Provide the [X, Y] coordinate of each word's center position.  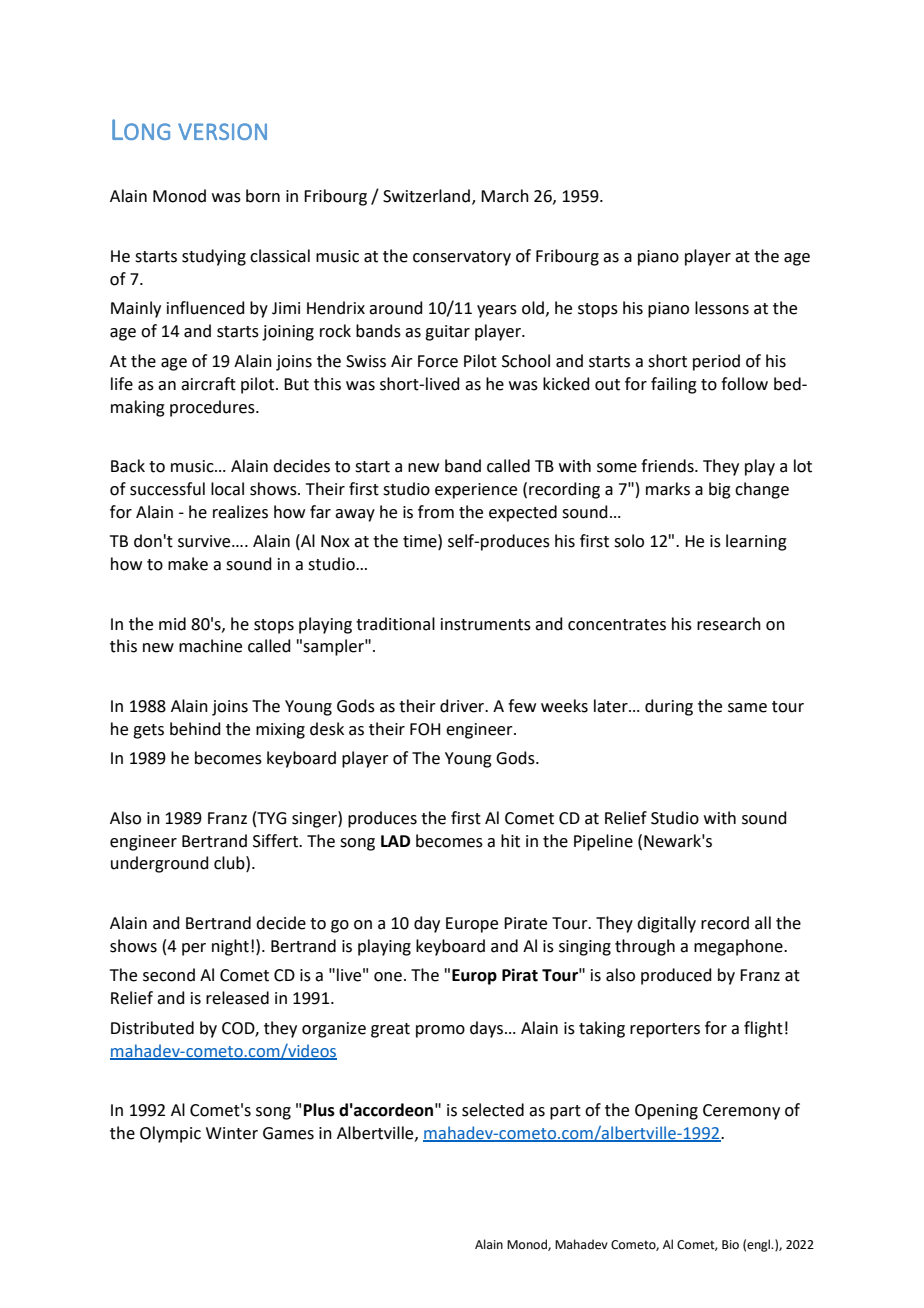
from [436, 512]
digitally [666, 924]
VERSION [222, 131]
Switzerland [426, 196]
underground [160, 864]
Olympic [170, 1134]
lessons [722, 308]
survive [205, 541]
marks [668, 489]
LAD [395, 841]
